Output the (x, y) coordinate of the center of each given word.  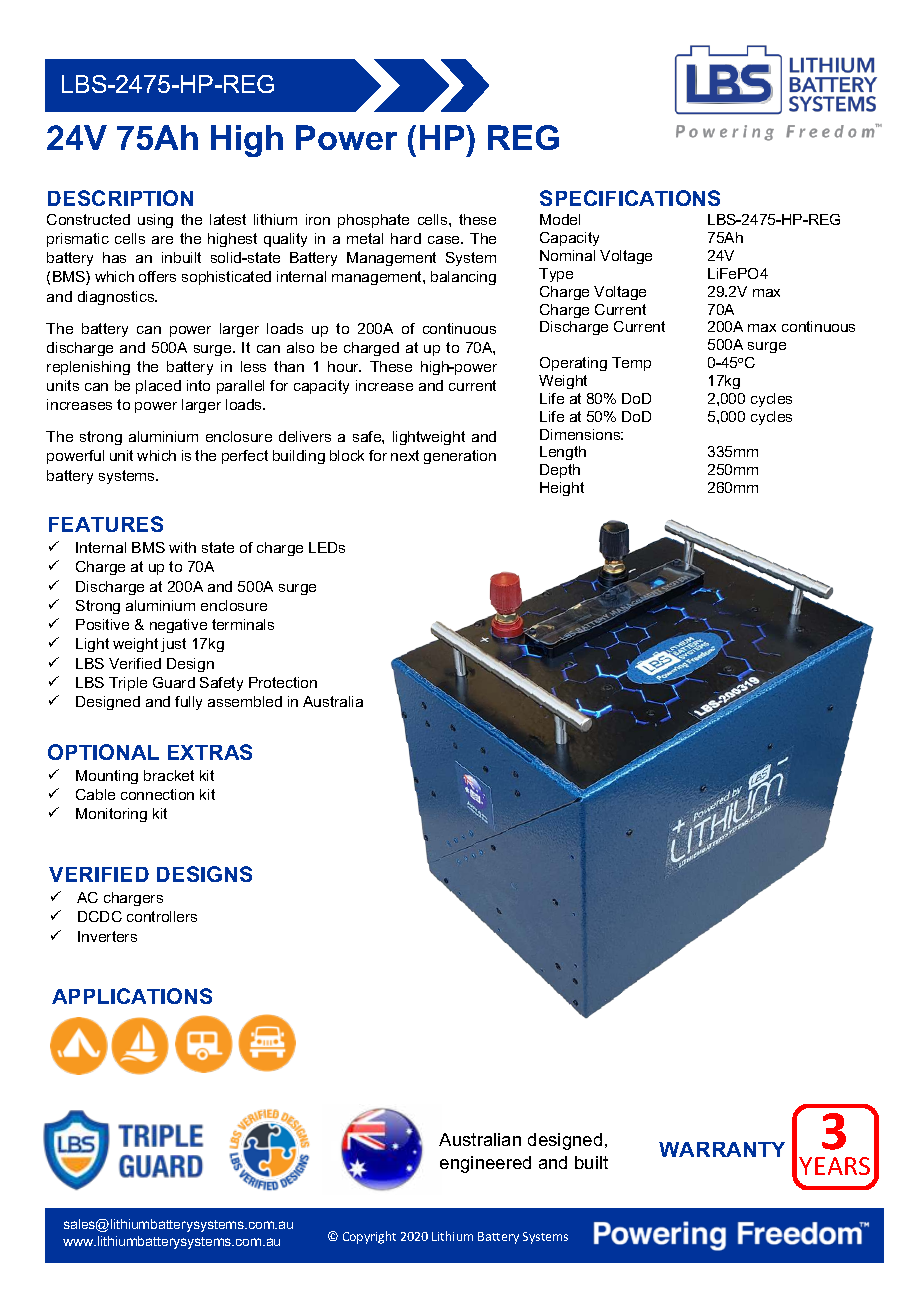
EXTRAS (210, 752)
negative (178, 626)
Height (562, 489)
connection (157, 794)
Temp (631, 364)
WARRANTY (722, 1149)
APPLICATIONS (132, 996)
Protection (283, 682)
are (162, 240)
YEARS (834, 1166)
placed (158, 387)
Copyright (369, 1237)
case (445, 240)
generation (460, 457)
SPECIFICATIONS (630, 198)
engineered (485, 1164)
